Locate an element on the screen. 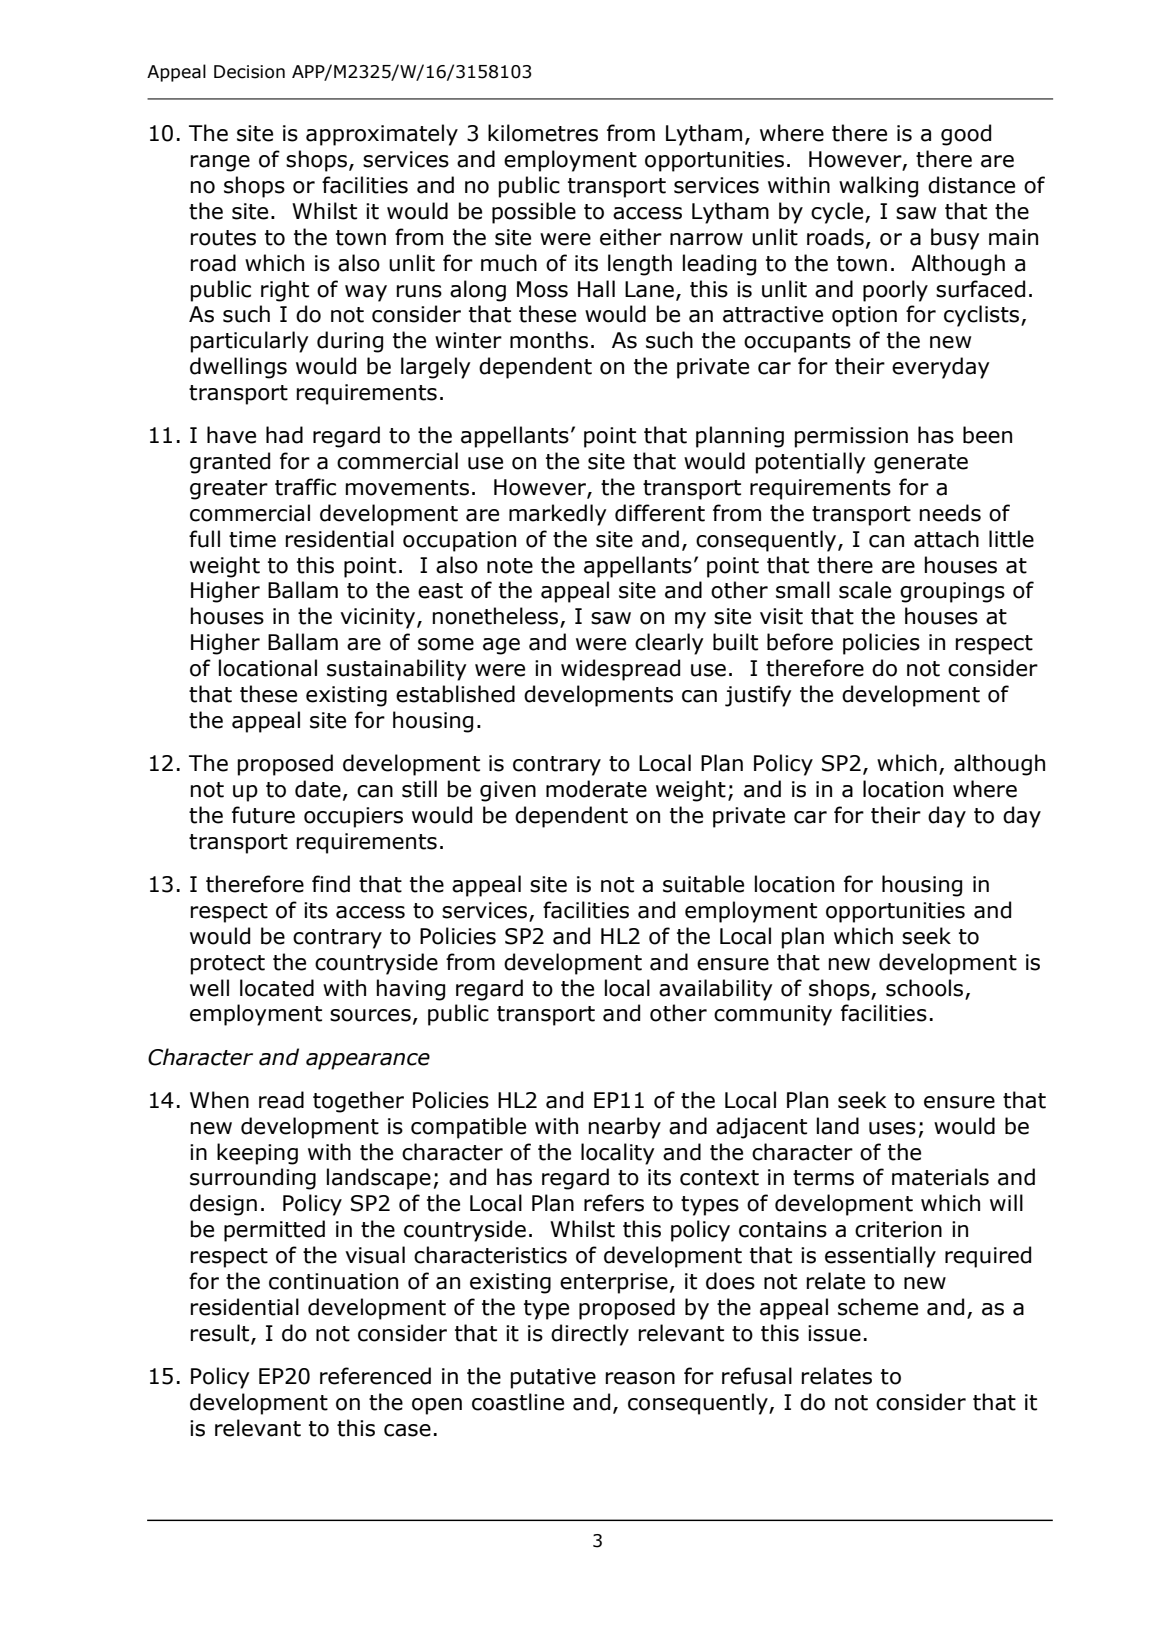  Decision is located at coordinates (249, 72).
